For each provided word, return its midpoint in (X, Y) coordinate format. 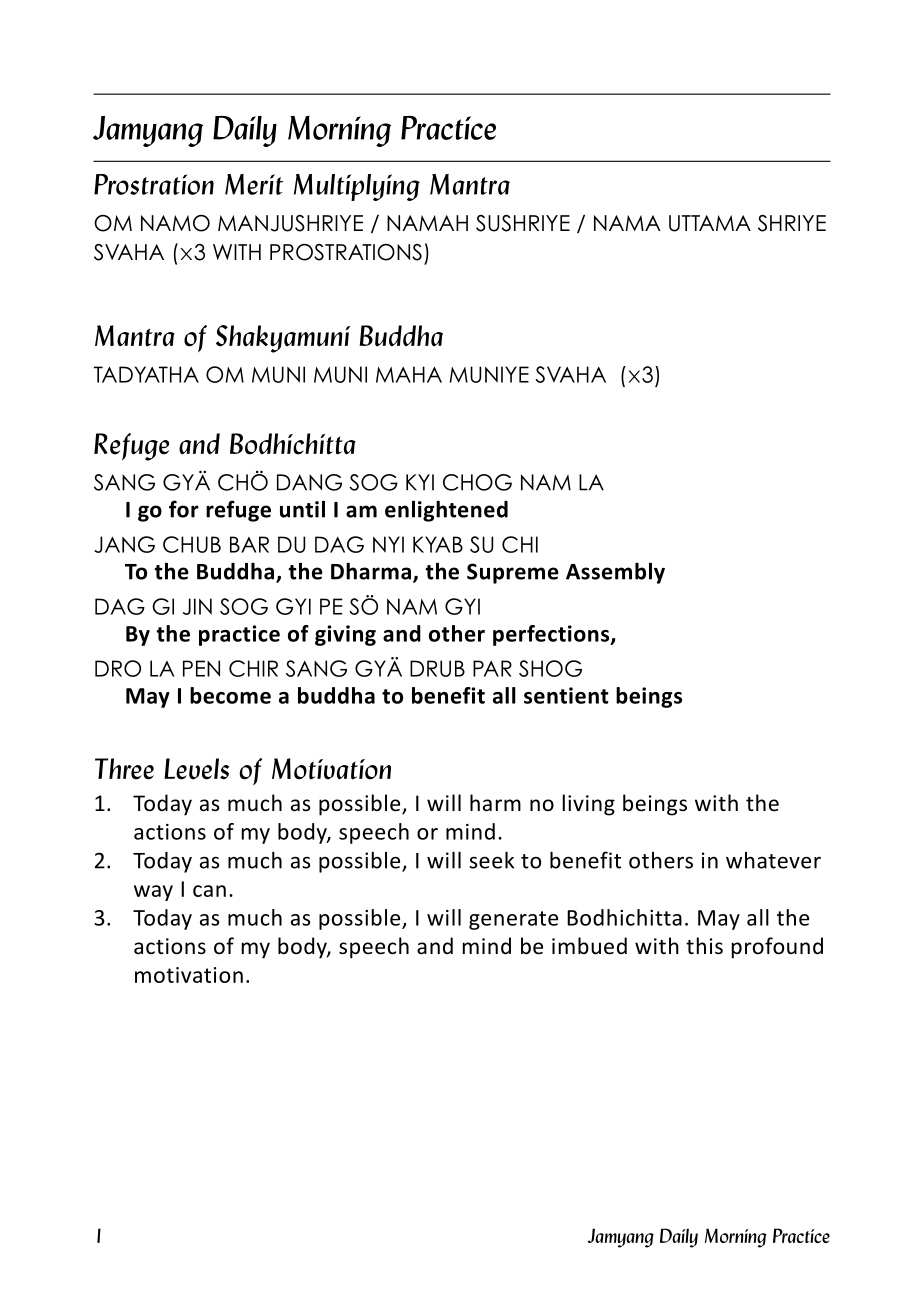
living (589, 805)
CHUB (192, 544)
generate (513, 920)
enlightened (446, 511)
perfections (552, 635)
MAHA (409, 374)
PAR (492, 668)
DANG (309, 482)
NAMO (175, 223)
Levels (196, 769)
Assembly (615, 573)
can (209, 891)
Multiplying (357, 187)
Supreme (513, 573)
